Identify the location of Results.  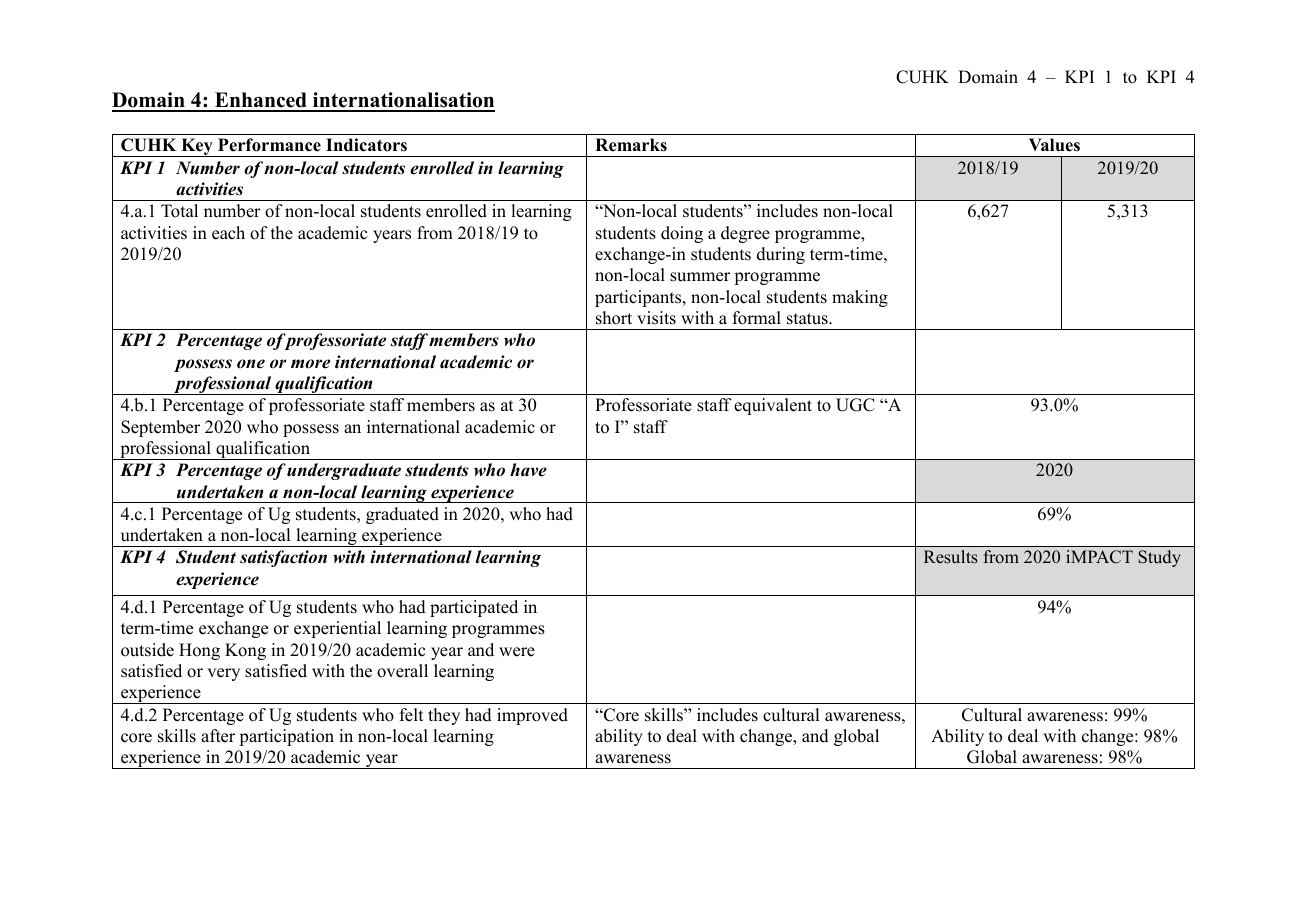
(951, 557).
